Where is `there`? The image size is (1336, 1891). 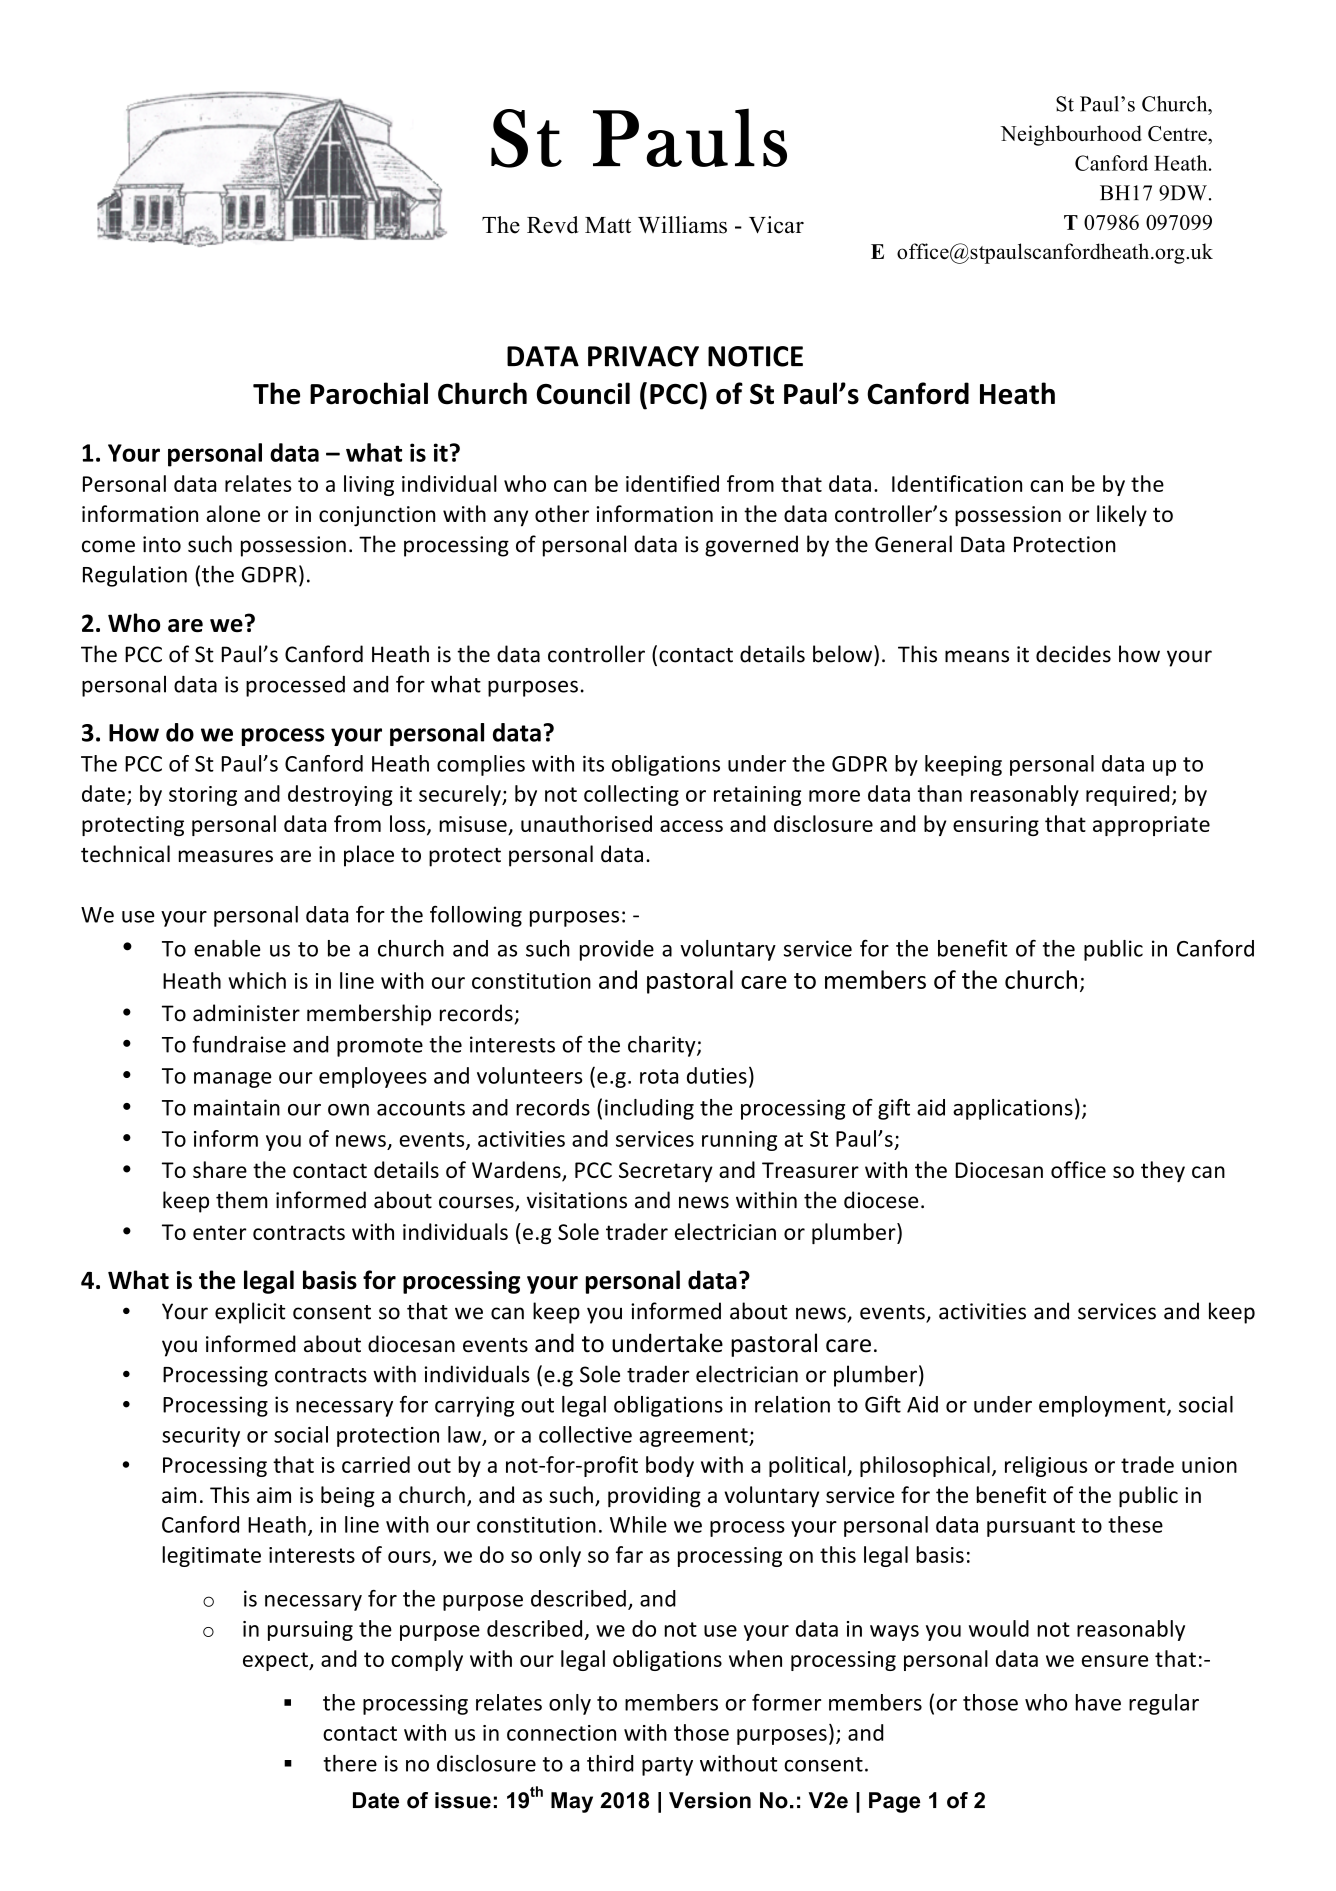
there is located at coordinates (350, 1763).
